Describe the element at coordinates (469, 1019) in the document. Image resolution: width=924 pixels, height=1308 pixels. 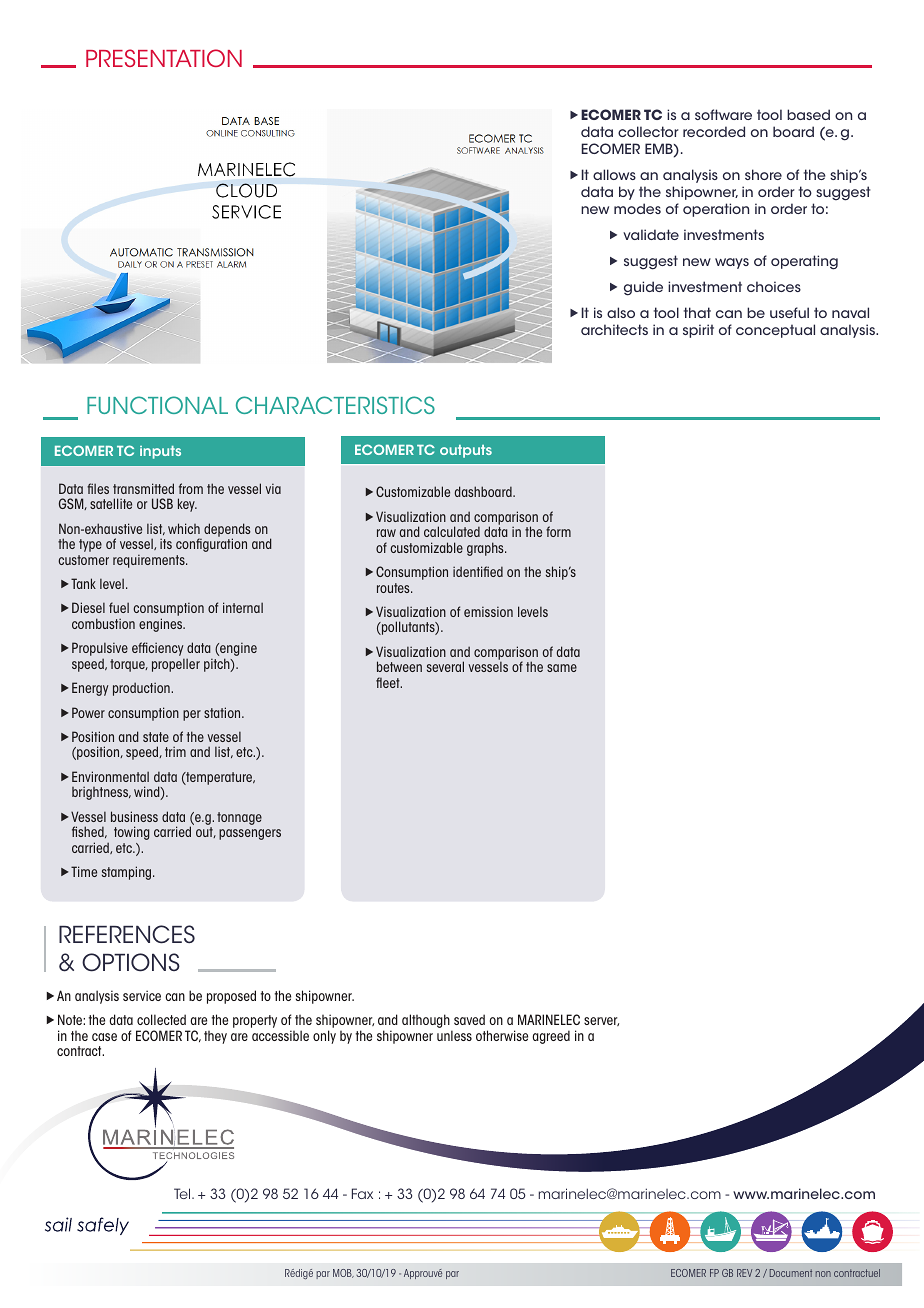
I see `saved` at that location.
